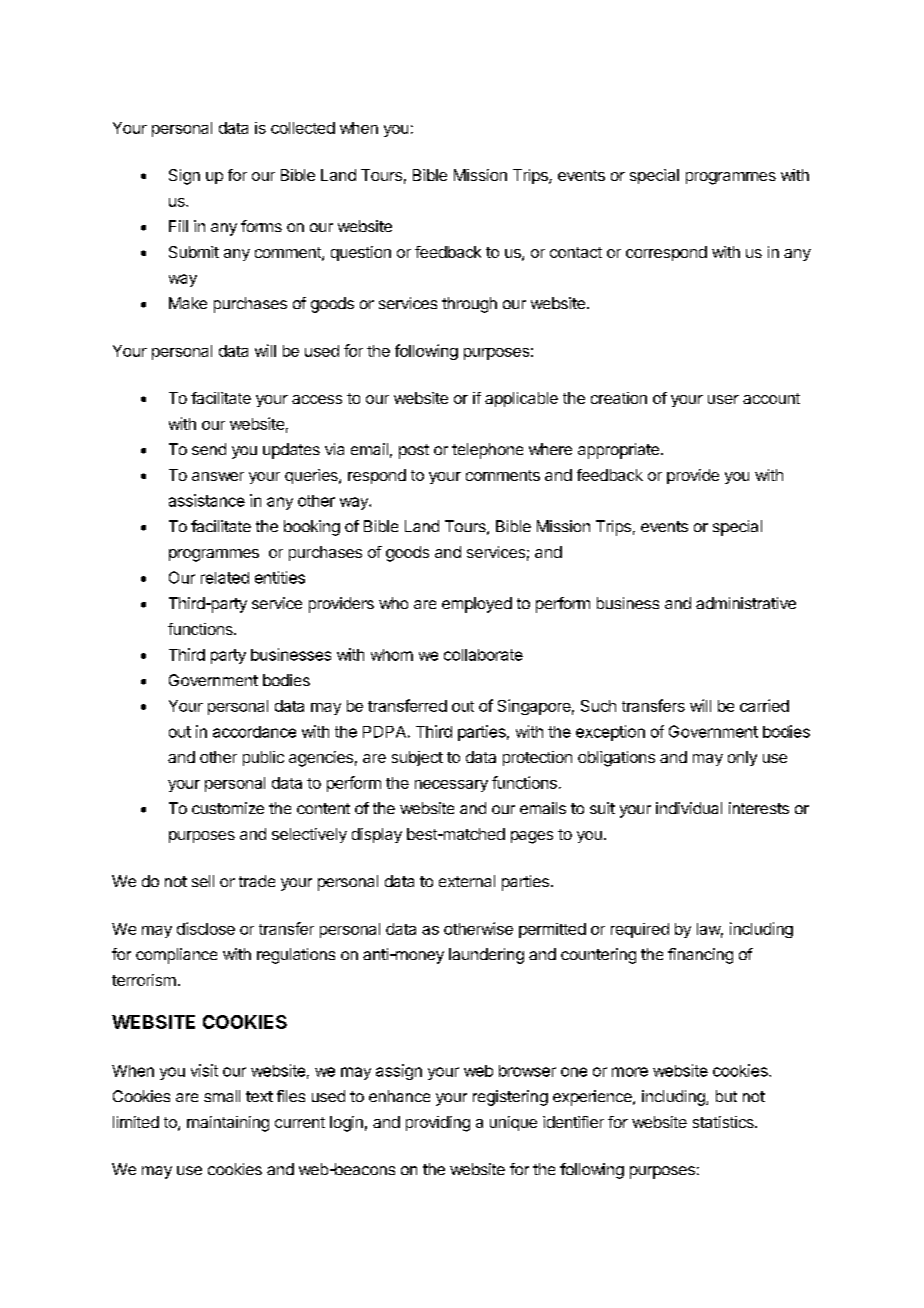 This page has width=924, height=1308. What do you see at coordinates (225, 578) in the page?
I see `related` at bounding box center [225, 578].
